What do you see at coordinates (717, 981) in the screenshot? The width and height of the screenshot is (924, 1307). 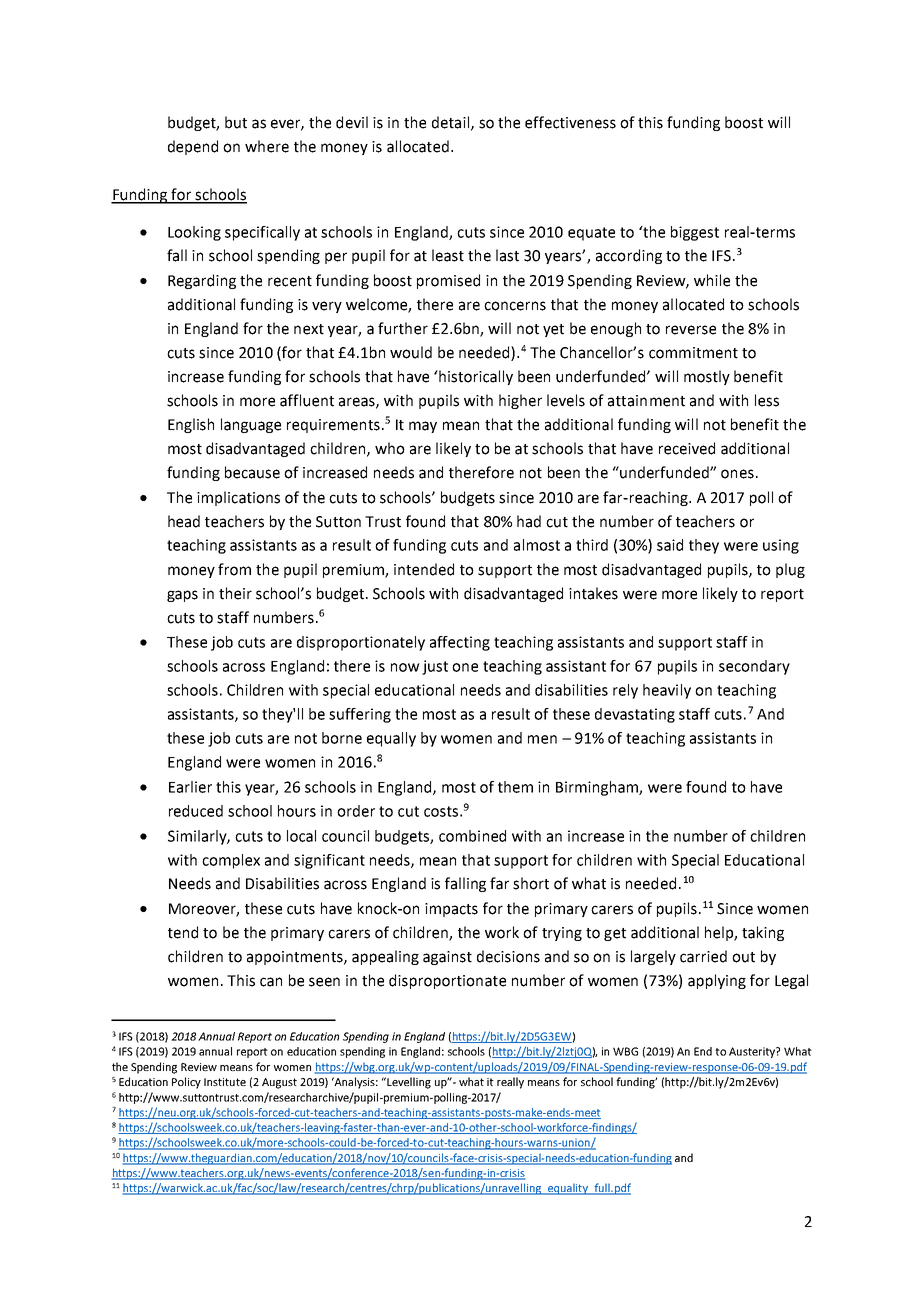 I see `applying` at bounding box center [717, 981].
